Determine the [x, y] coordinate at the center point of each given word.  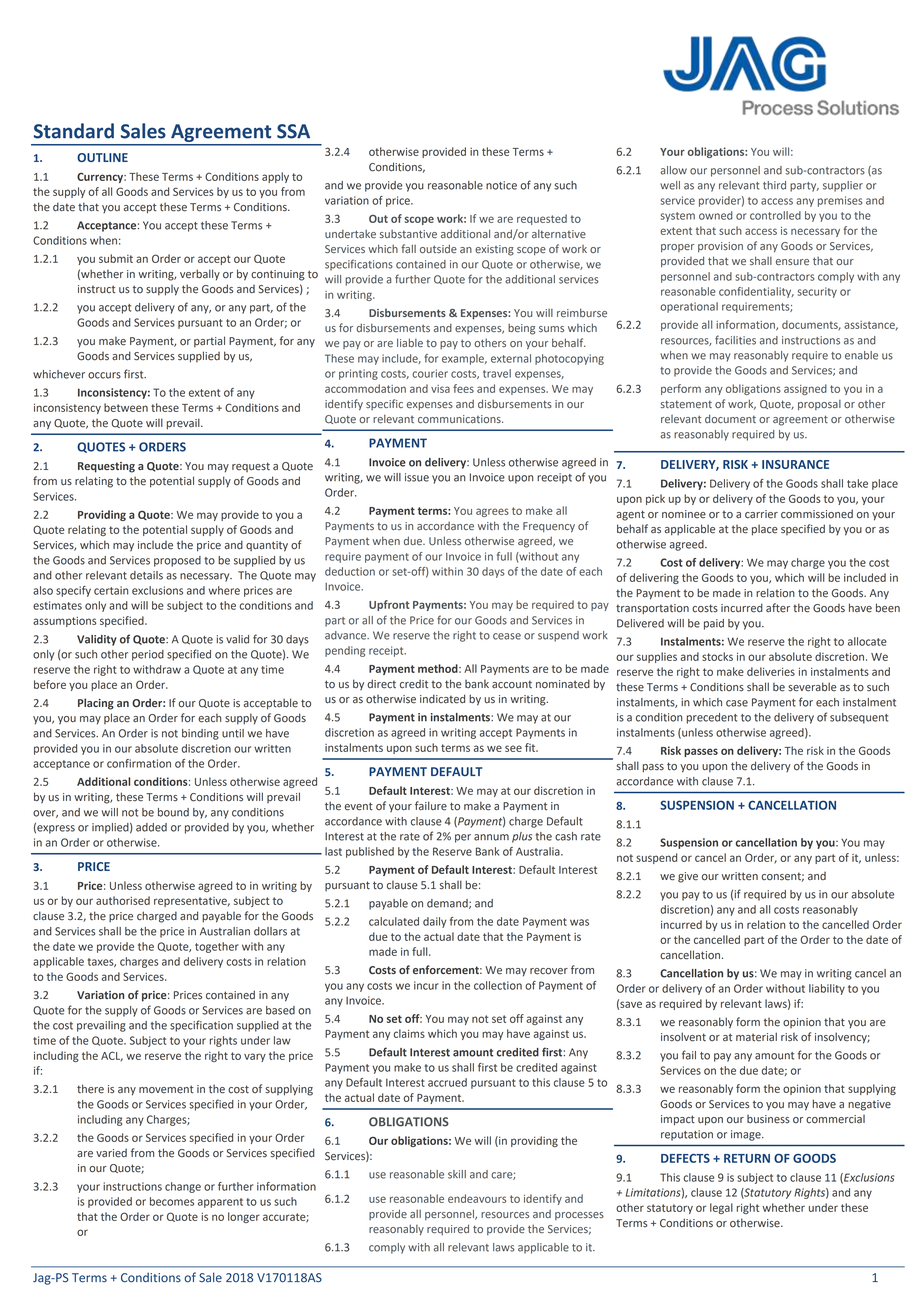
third [774, 185]
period [148, 655]
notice [501, 185]
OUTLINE [102, 157]
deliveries [771, 671]
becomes [172, 1201]
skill [457, 1174]
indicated [442, 699]
